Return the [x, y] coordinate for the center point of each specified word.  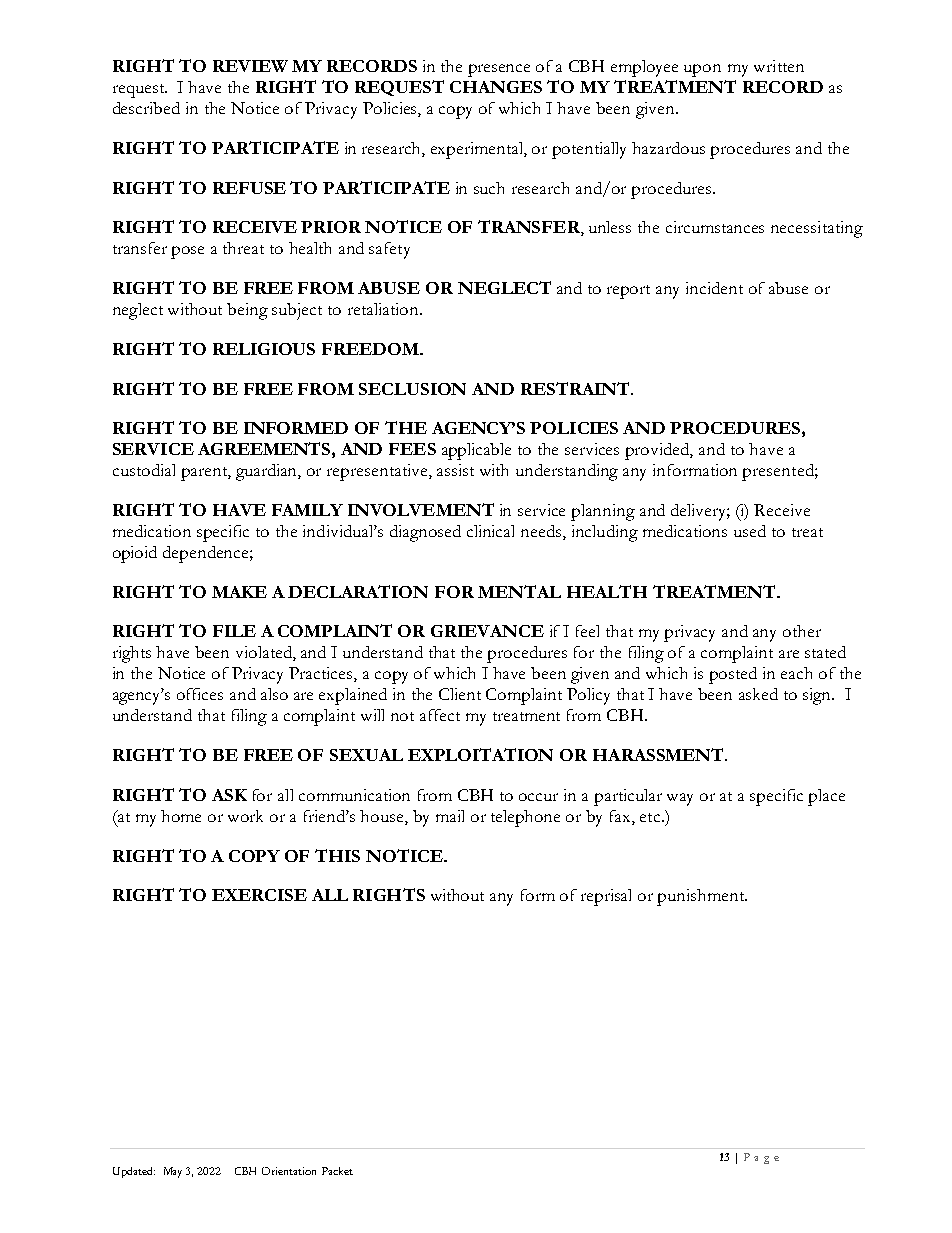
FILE [234, 631]
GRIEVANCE [487, 631]
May [173, 1172]
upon [702, 70]
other [802, 631]
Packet [337, 1171]
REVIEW [250, 66]
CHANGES [496, 87]
